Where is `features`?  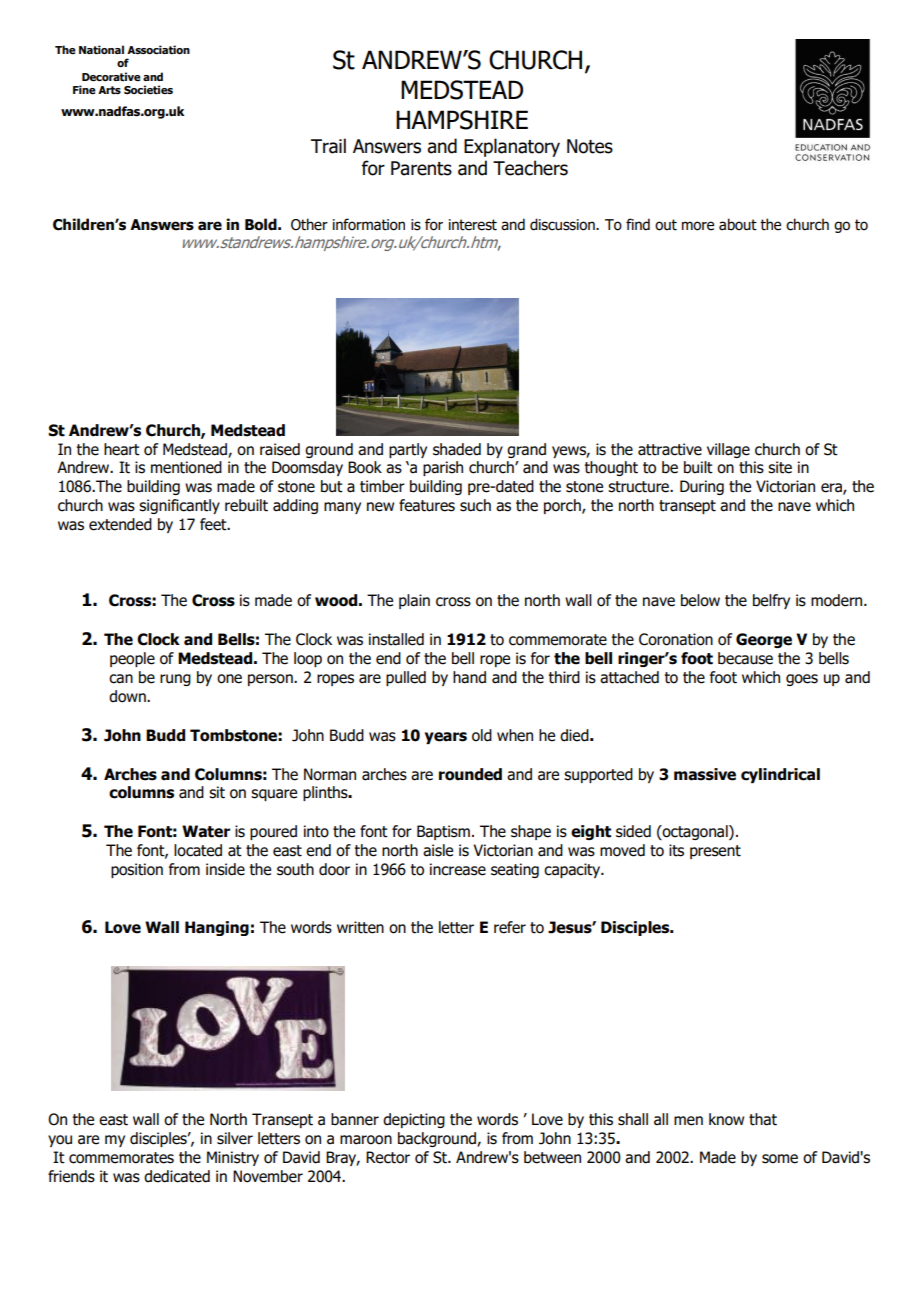 features is located at coordinates (427, 505).
